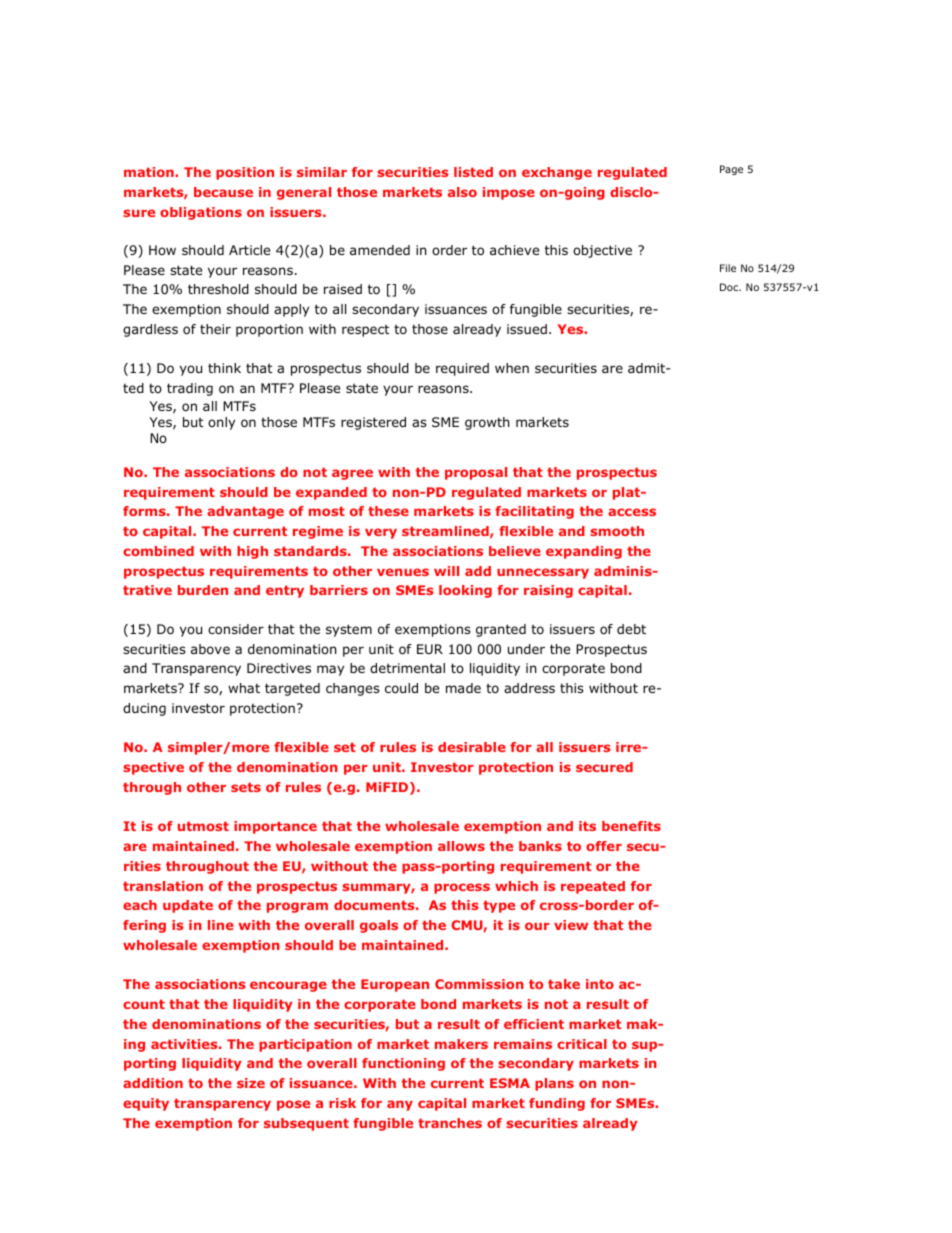 The height and width of the screenshot is (1233, 952). I want to click on only, so click(221, 423).
